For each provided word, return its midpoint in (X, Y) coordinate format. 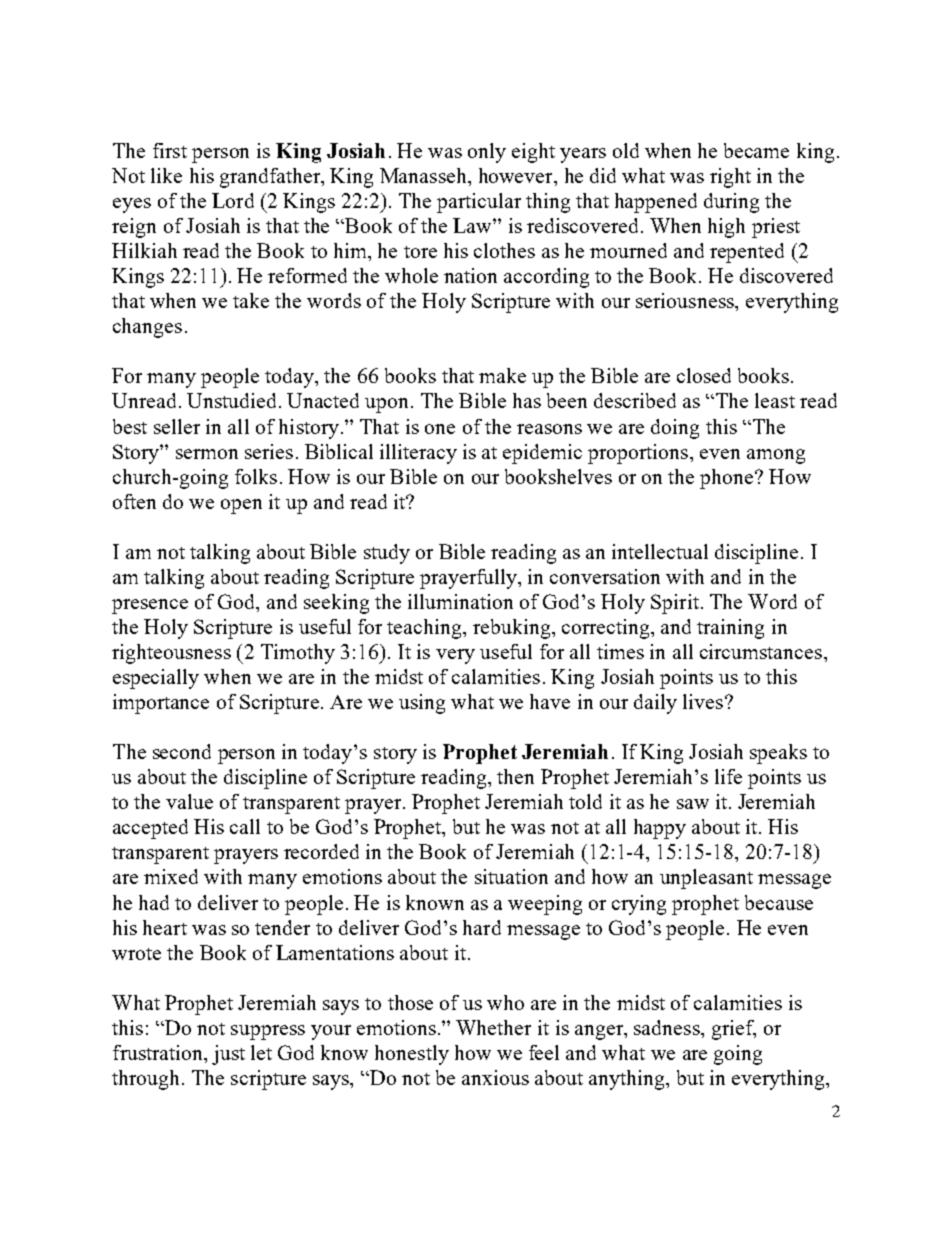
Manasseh (424, 175)
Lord (233, 200)
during (731, 203)
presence (150, 606)
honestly (412, 1055)
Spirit (675, 604)
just (228, 1055)
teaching (425, 629)
